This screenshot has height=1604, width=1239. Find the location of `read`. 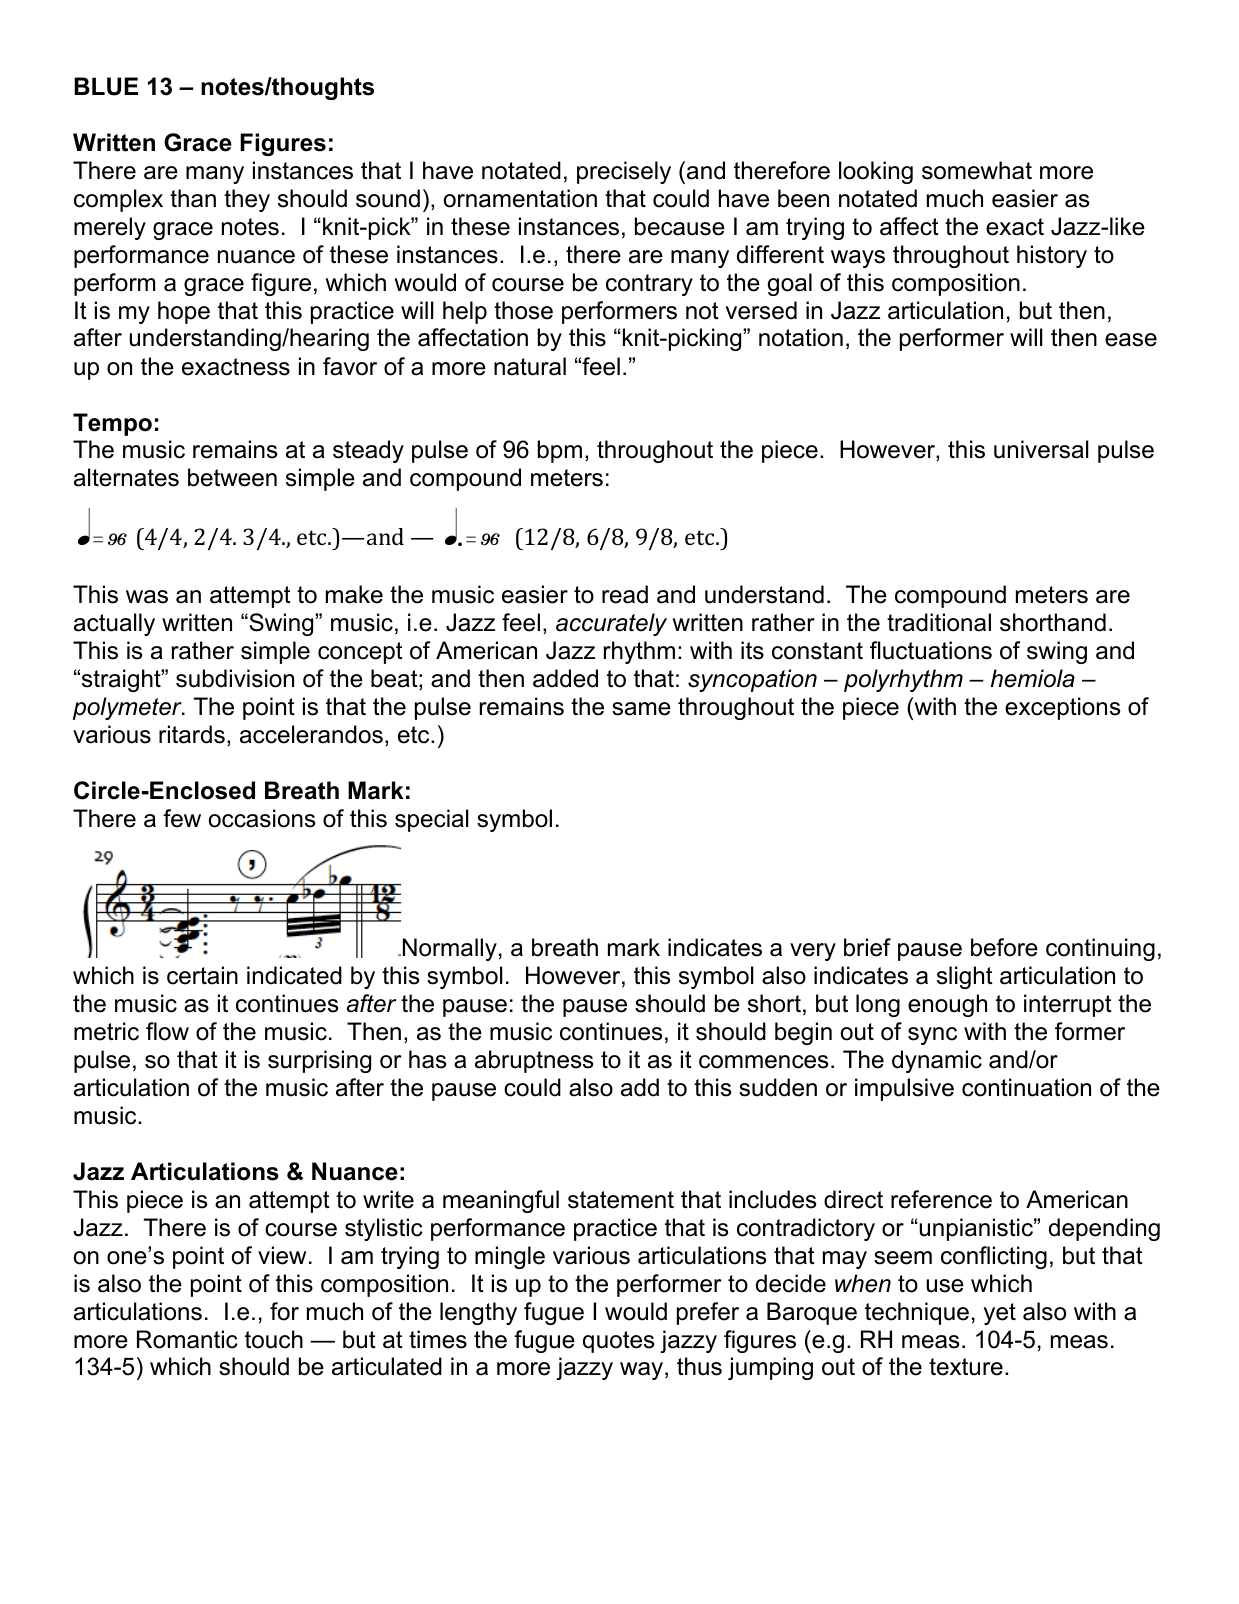

read is located at coordinates (625, 594).
